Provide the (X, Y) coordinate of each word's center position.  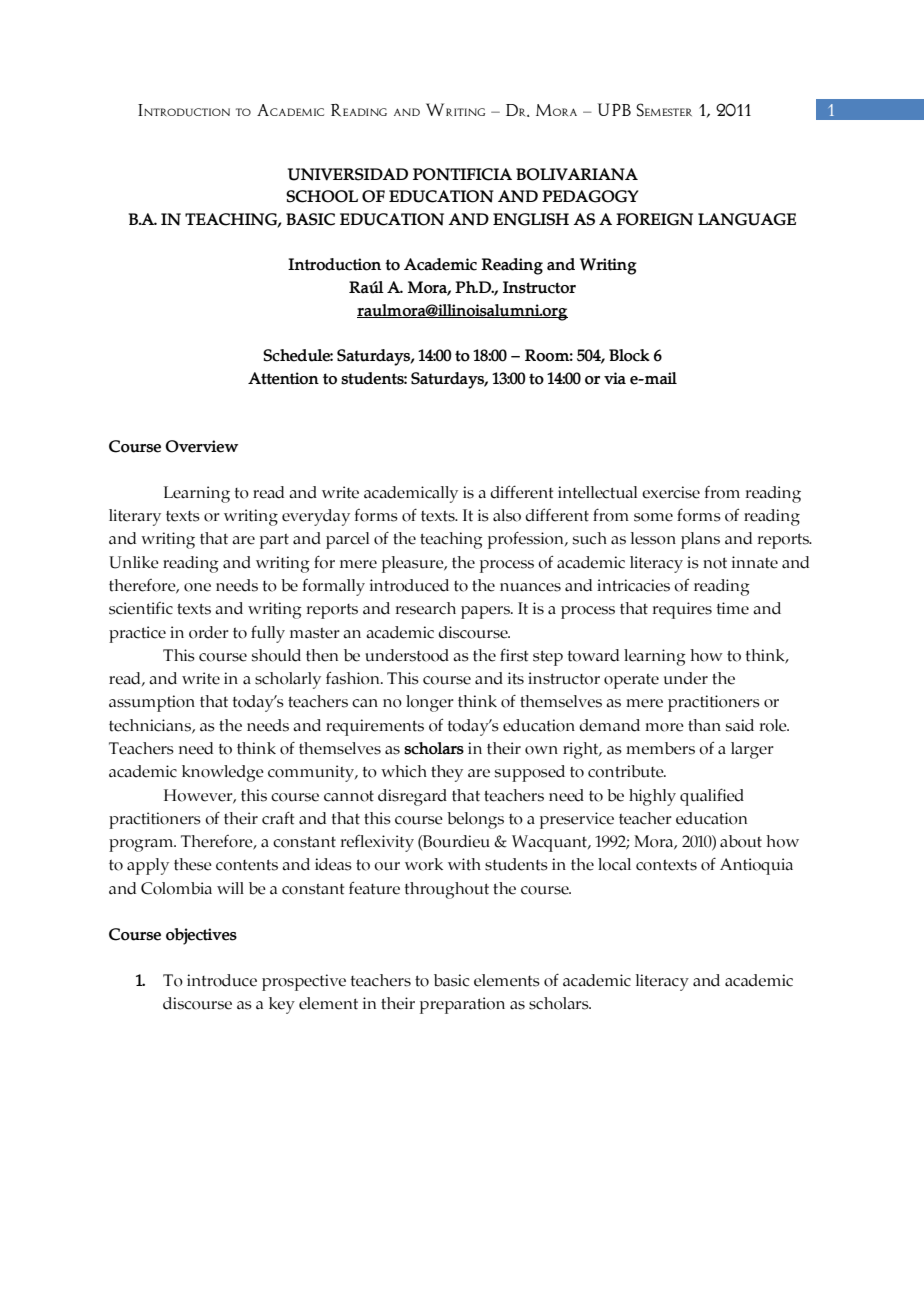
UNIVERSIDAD (348, 174)
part (274, 541)
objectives (201, 936)
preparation (462, 1005)
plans (700, 540)
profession (527, 540)
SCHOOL (322, 196)
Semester (664, 110)
